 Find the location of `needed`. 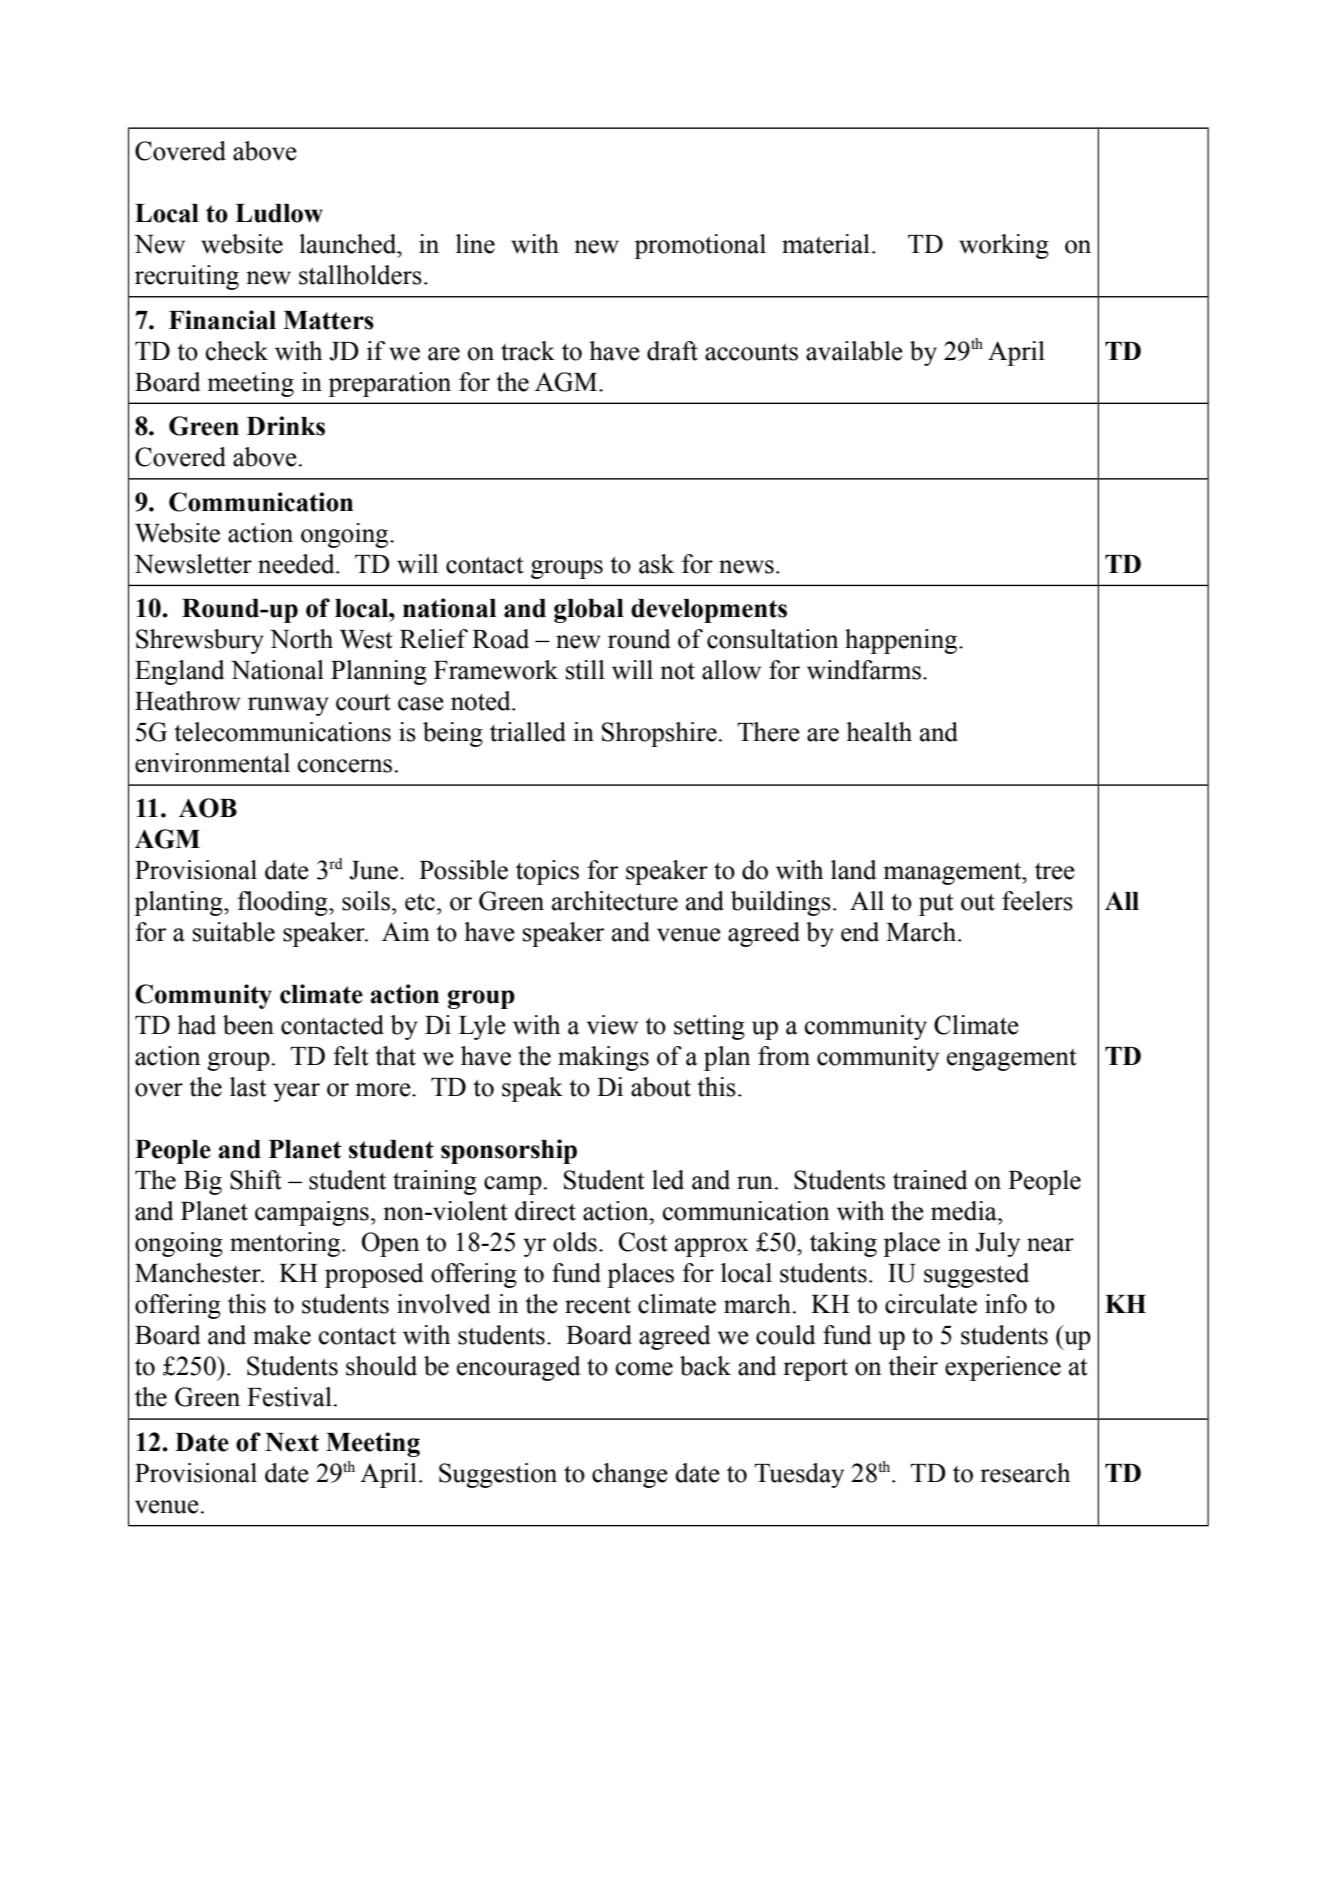

needed is located at coordinates (297, 564).
